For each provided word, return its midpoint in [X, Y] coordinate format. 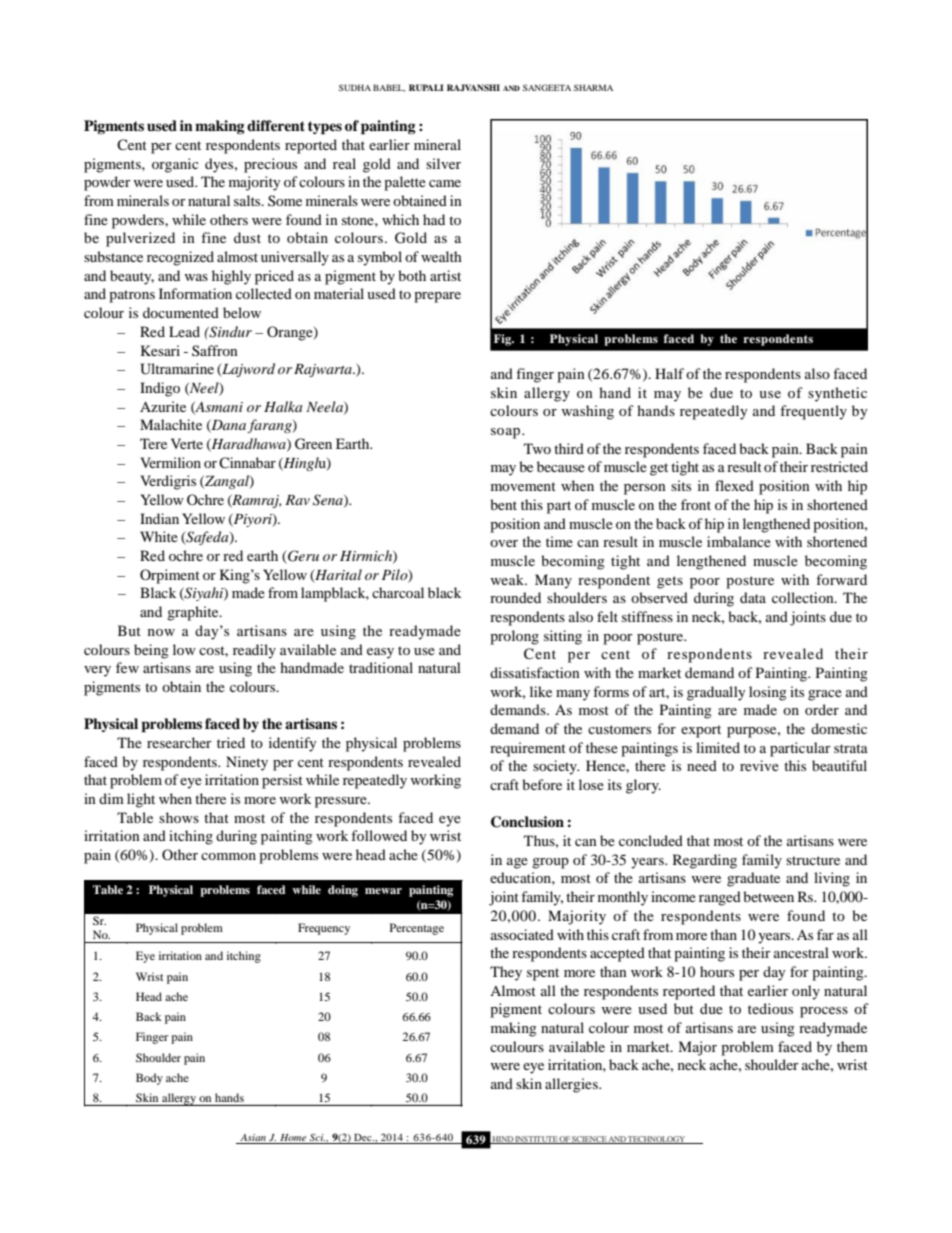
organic [175, 165]
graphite [194, 613]
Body [149, 1079]
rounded [515, 597]
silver [443, 163]
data [753, 597]
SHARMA [593, 87]
